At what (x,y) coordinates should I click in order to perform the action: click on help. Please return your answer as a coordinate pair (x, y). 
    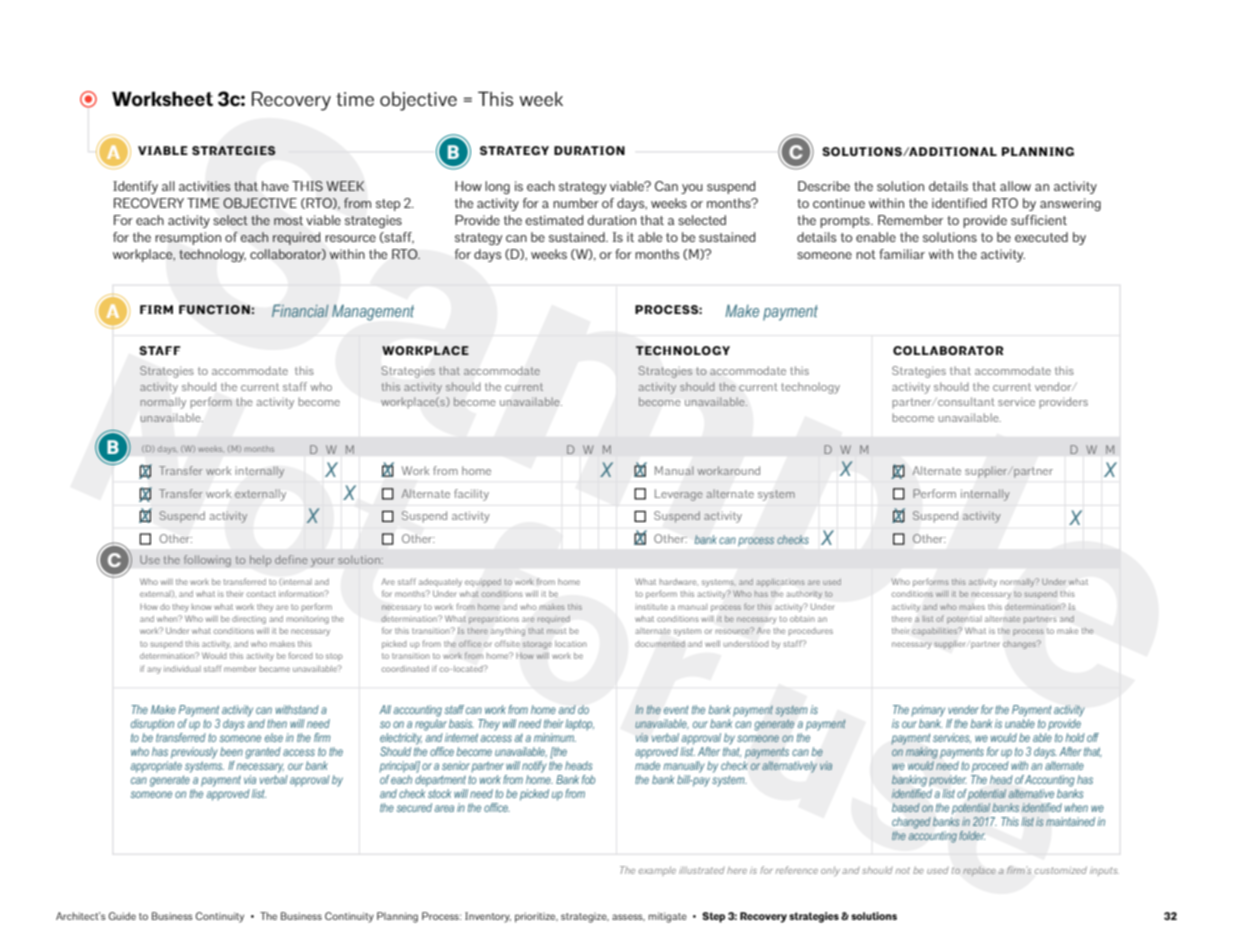
    Looking at the image, I should click on (260, 561).
